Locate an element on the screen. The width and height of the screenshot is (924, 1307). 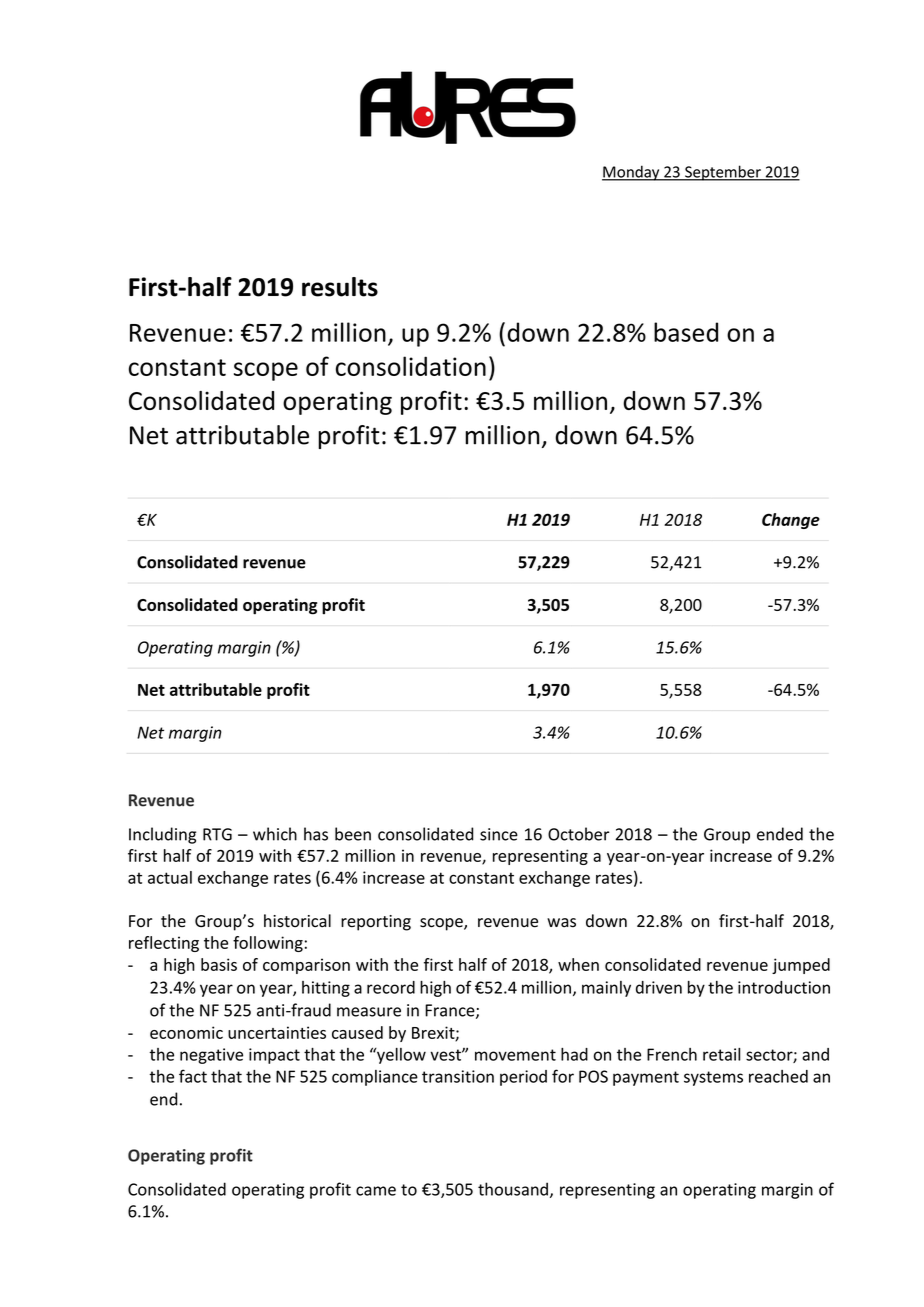
September is located at coordinates (723, 173).
